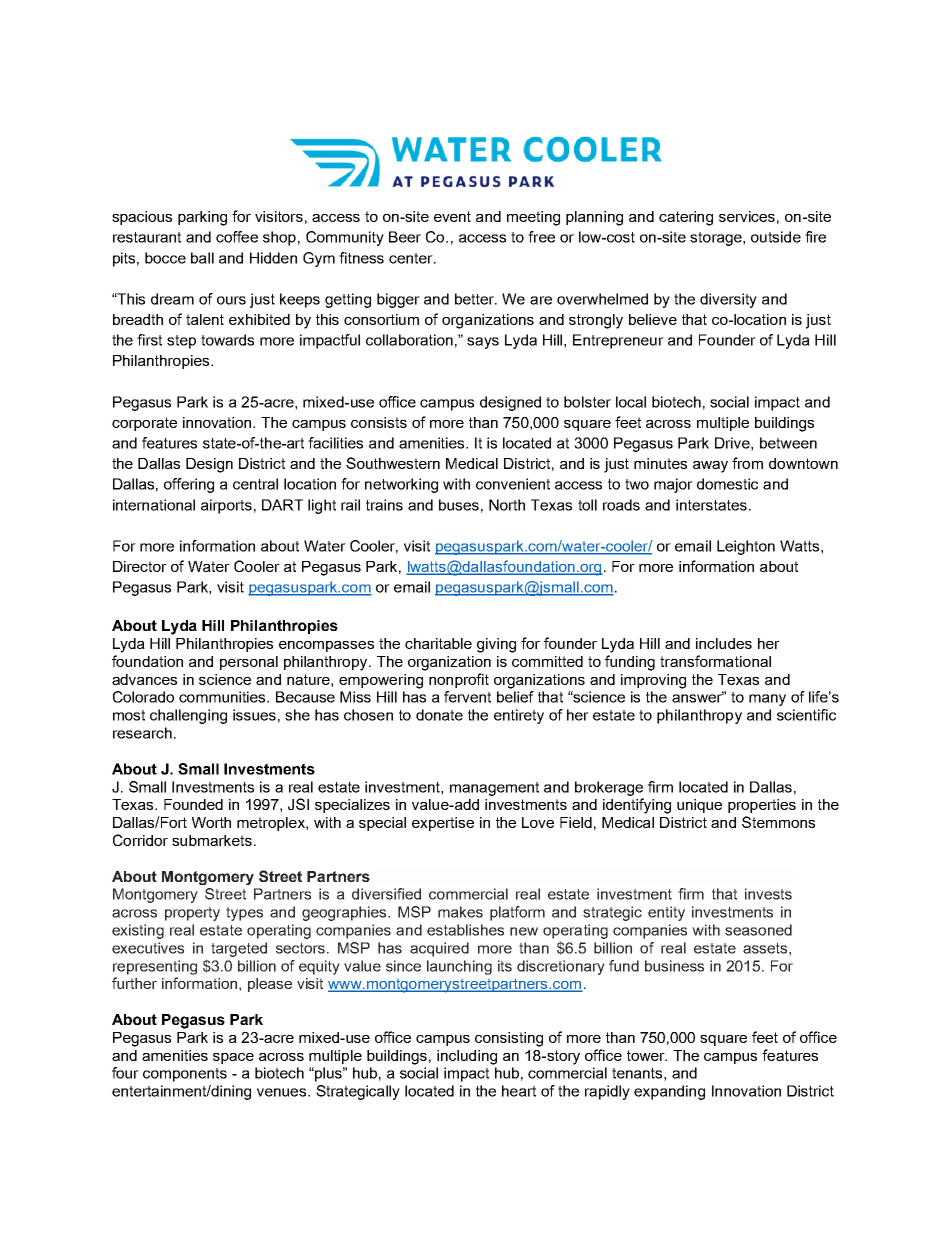 Image resolution: width=952 pixels, height=1233 pixels. Describe the element at coordinates (185, 1075) in the screenshot. I see `components` at that location.
